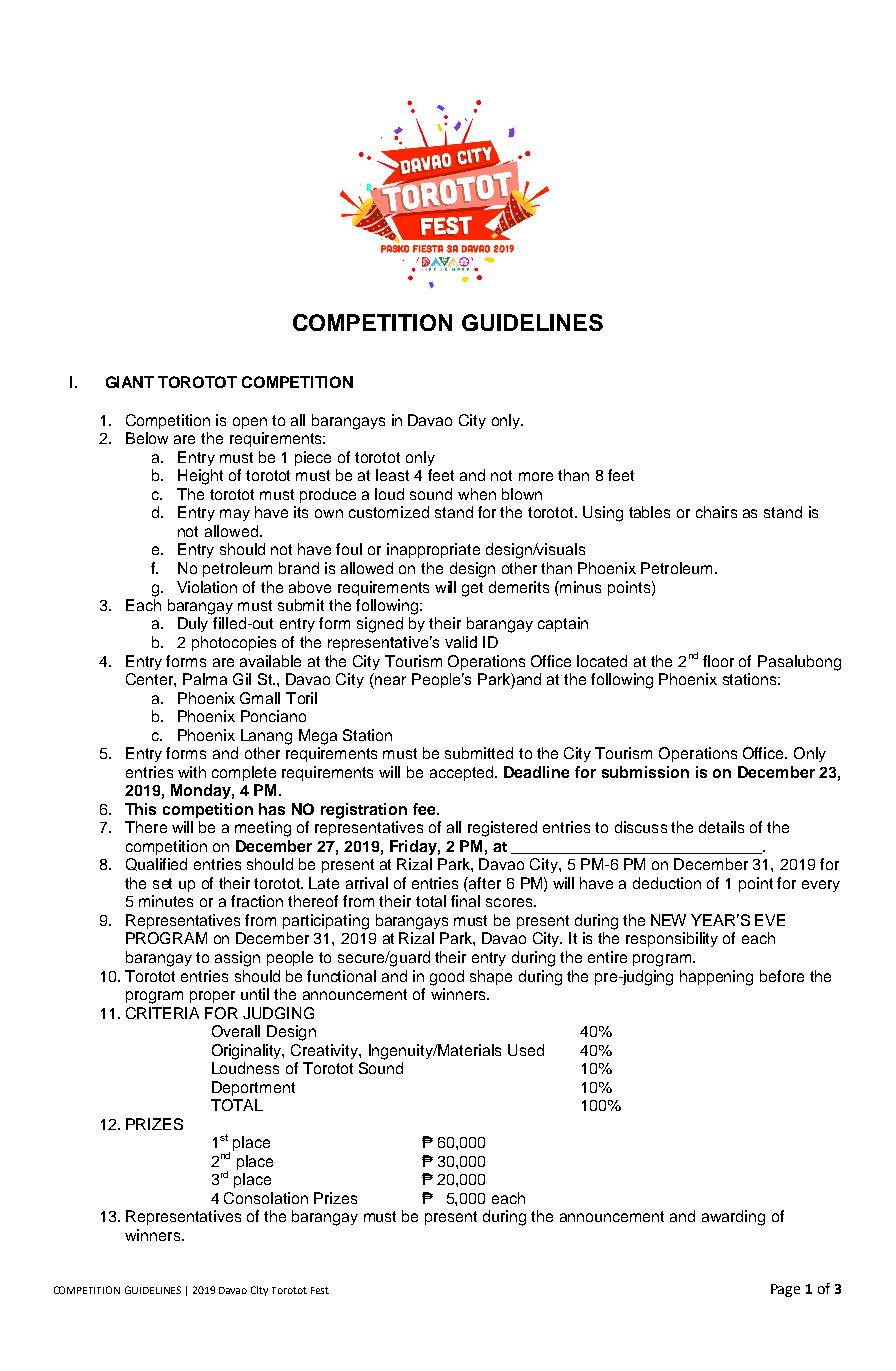 This screenshot has height=1371, width=896. What do you see at coordinates (250, 423) in the screenshot?
I see `open` at bounding box center [250, 423].
